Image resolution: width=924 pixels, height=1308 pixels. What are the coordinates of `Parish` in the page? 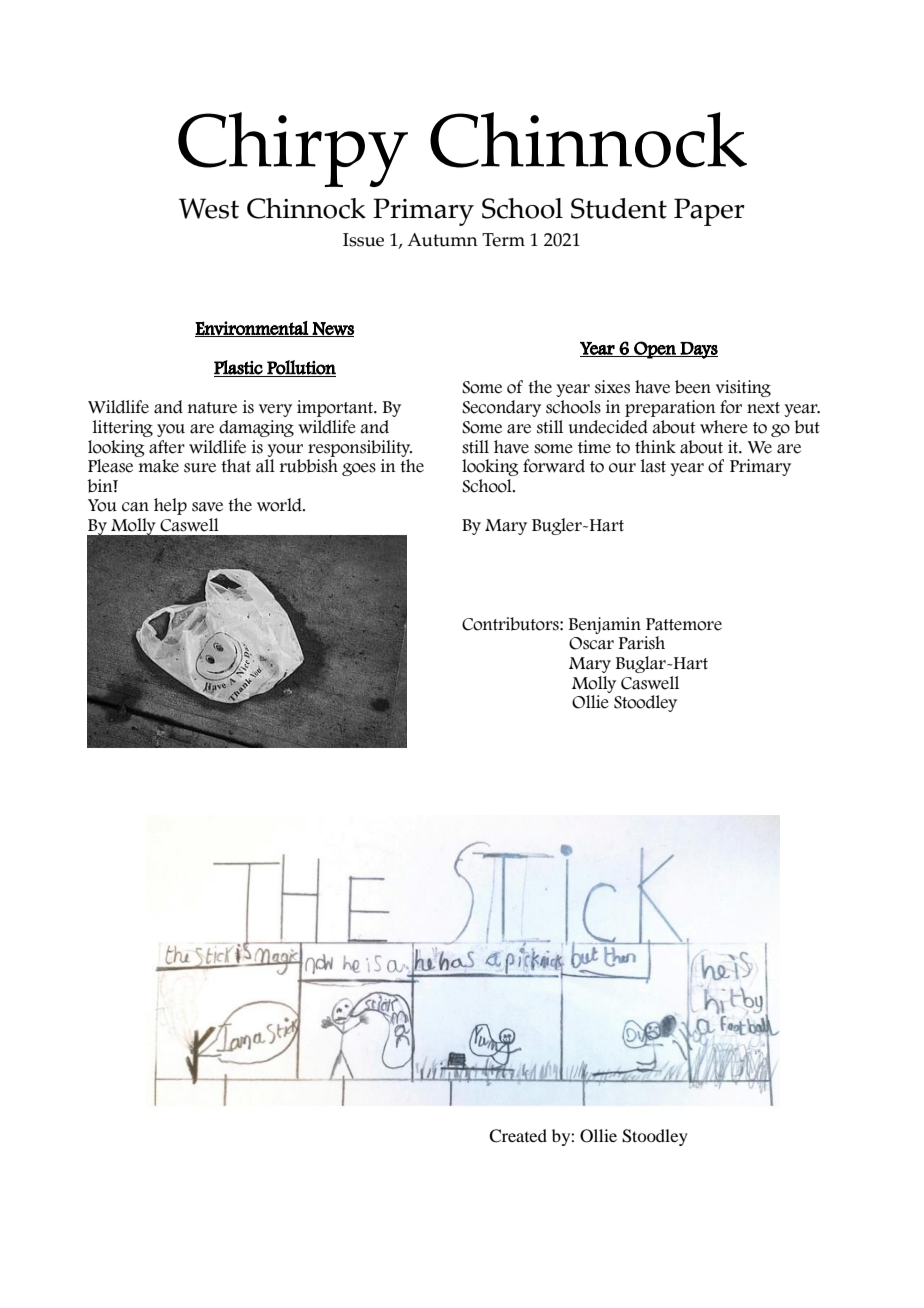 It's located at (642, 643).
